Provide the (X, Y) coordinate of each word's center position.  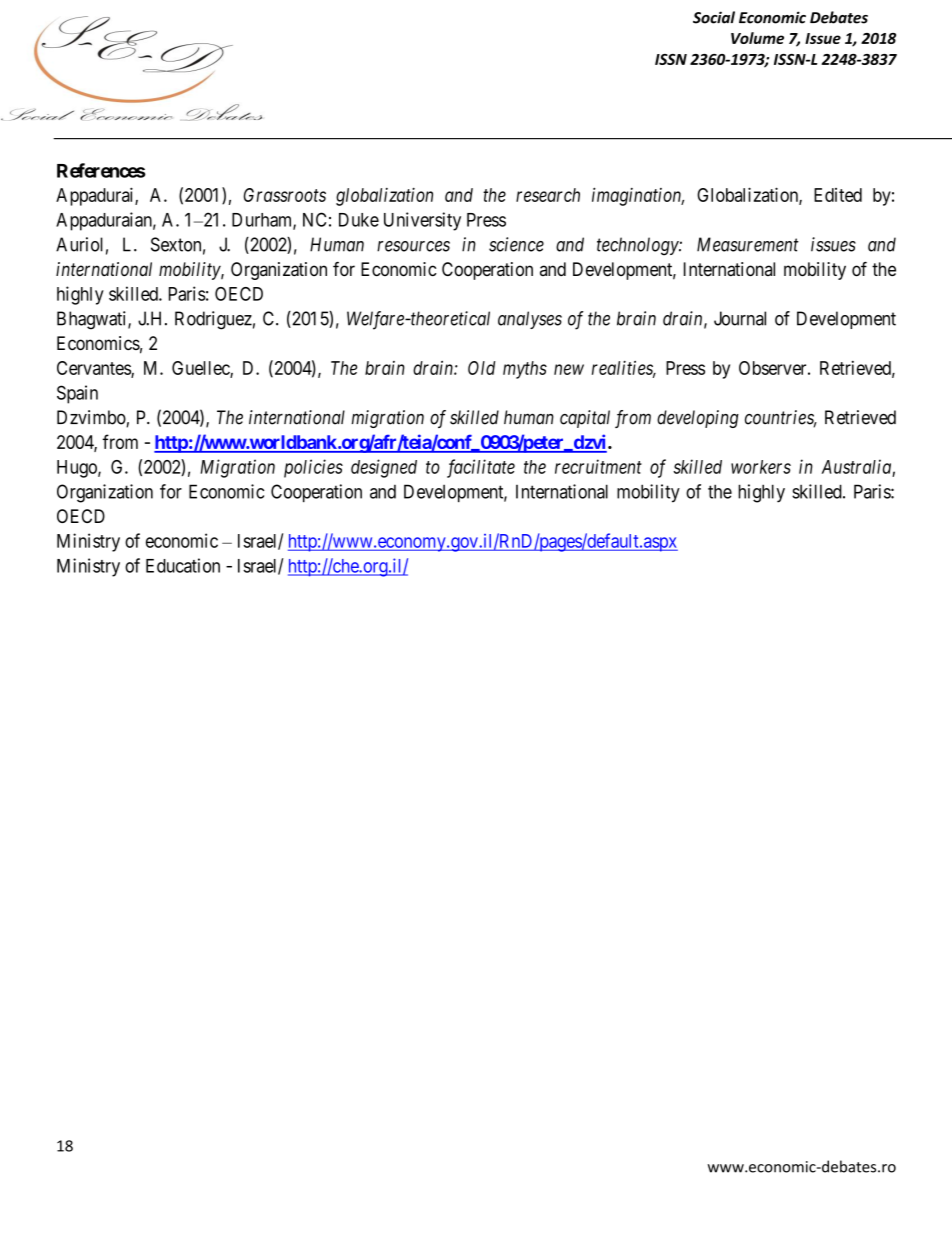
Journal (740, 318)
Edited (838, 195)
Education (183, 565)
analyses (530, 320)
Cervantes (94, 369)
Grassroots (285, 195)
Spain (77, 394)
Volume (757, 38)
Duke (359, 220)
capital (585, 419)
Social (714, 17)
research (548, 195)
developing (698, 419)
